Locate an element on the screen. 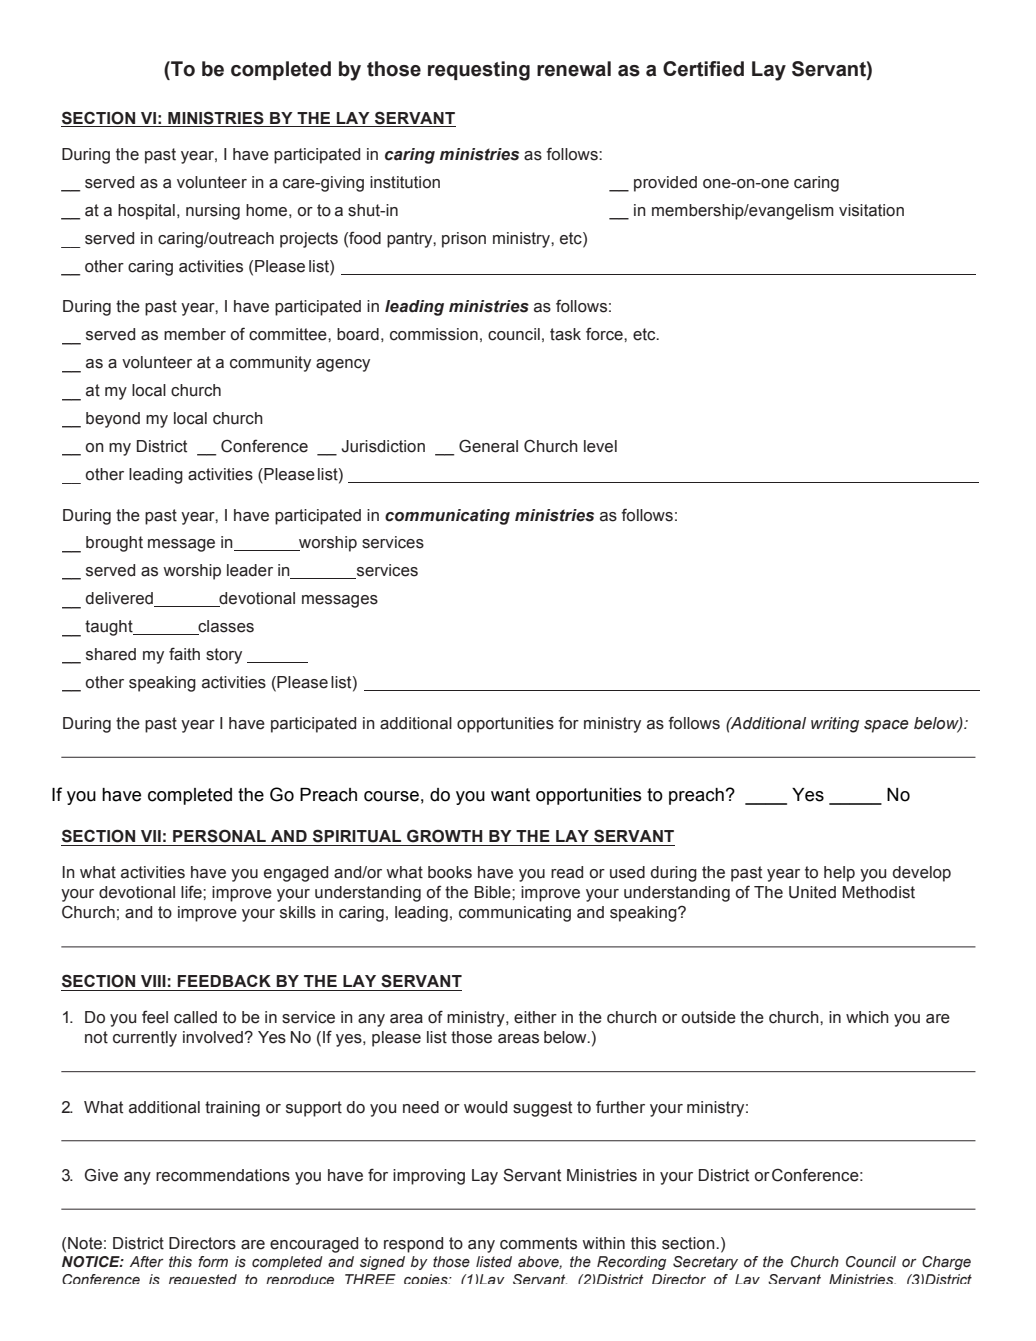  Certified is located at coordinates (703, 69).
